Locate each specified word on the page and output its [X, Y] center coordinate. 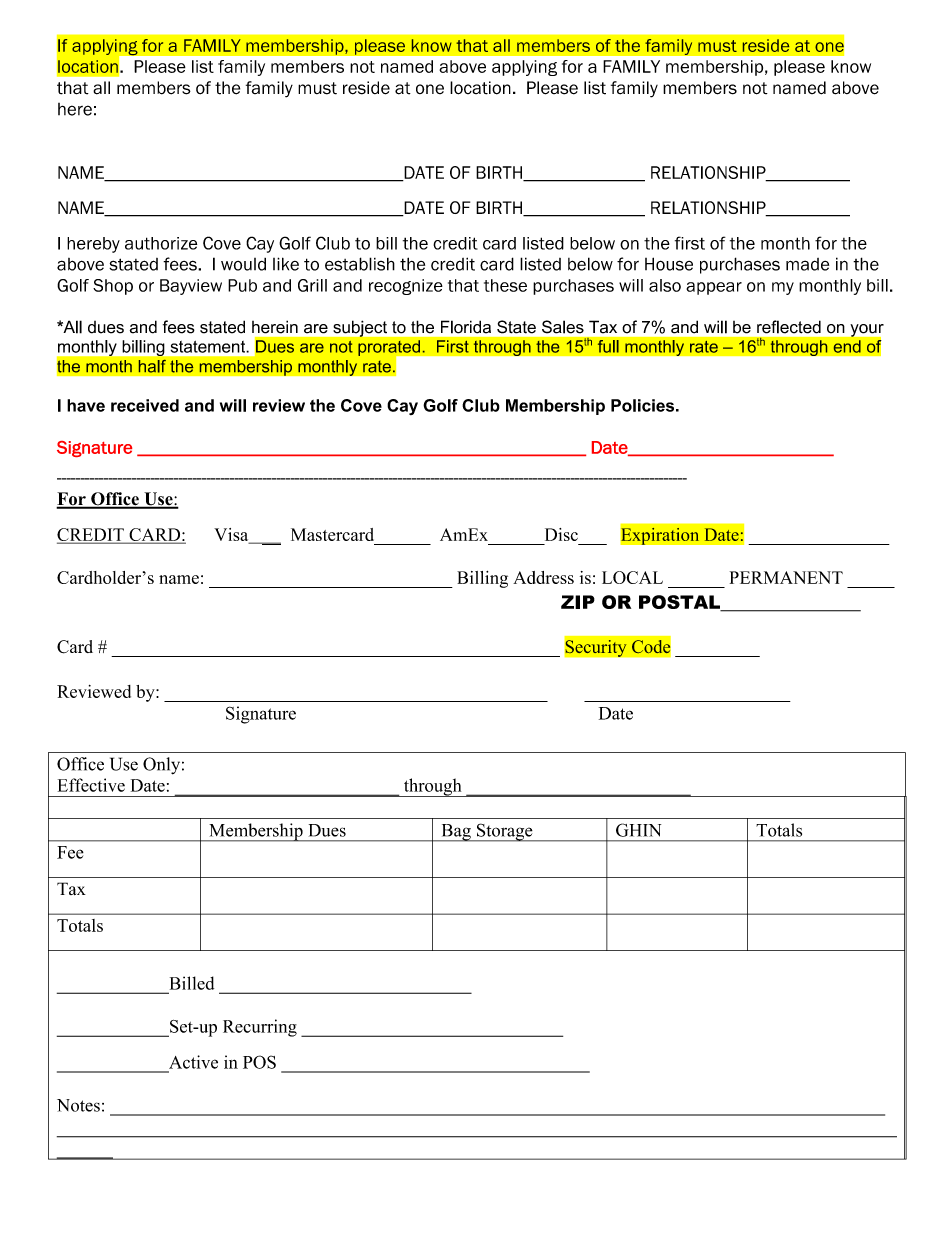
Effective [91, 785]
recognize [406, 287]
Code [651, 647]
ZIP [578, 602]
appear [714, 288]
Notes [78, 1105]
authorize [161, 243]
